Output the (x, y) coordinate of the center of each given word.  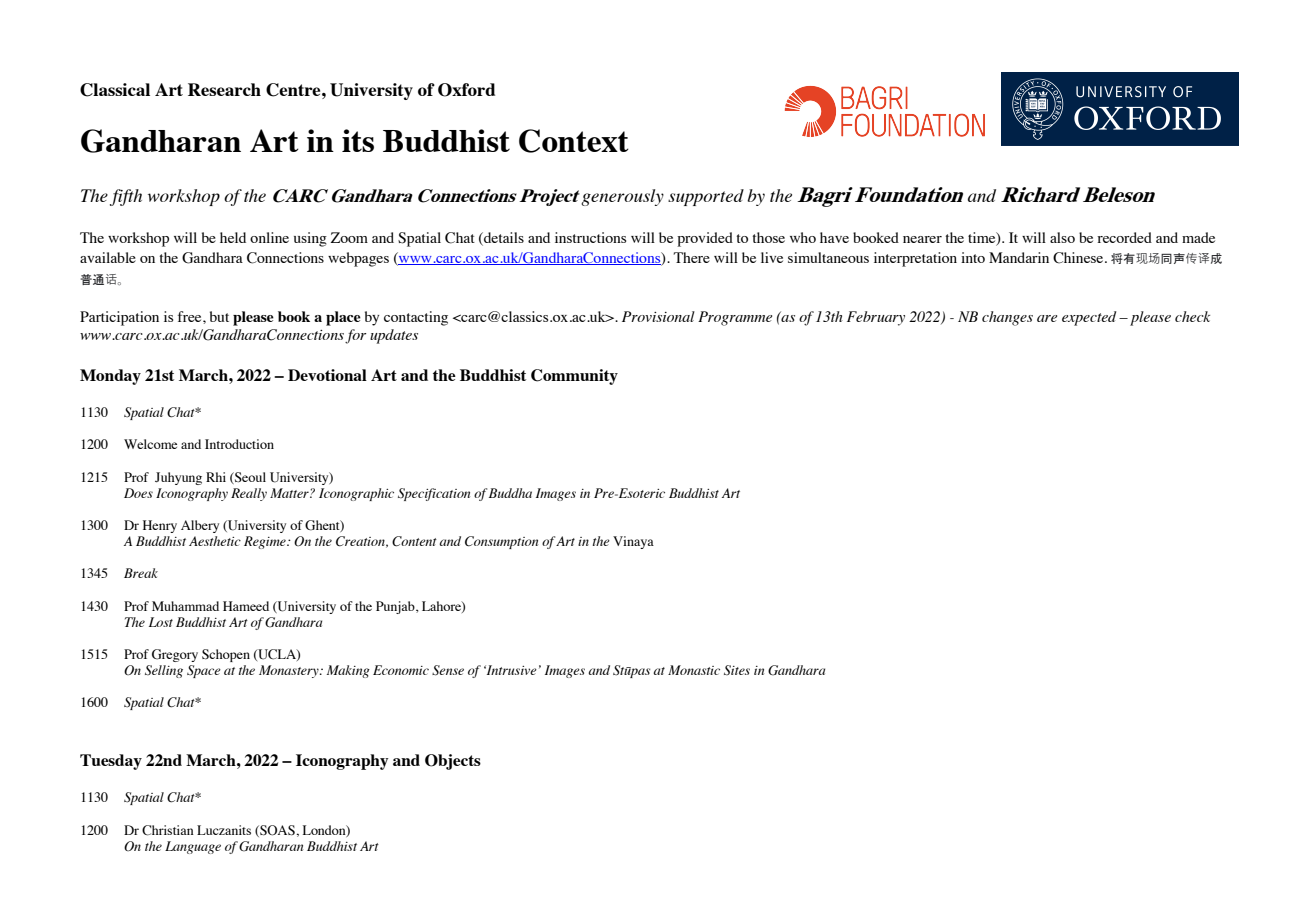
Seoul (249, 478)
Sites (737, 670)
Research (224, 89)
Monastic (694, 670)
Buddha (510, 493)
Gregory (175, 655)
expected (1089, 318)
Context (574, 141)
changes (1007, 318)
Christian (168, 830)
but (219, 316)
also (1062, 237)
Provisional (658, 316)
